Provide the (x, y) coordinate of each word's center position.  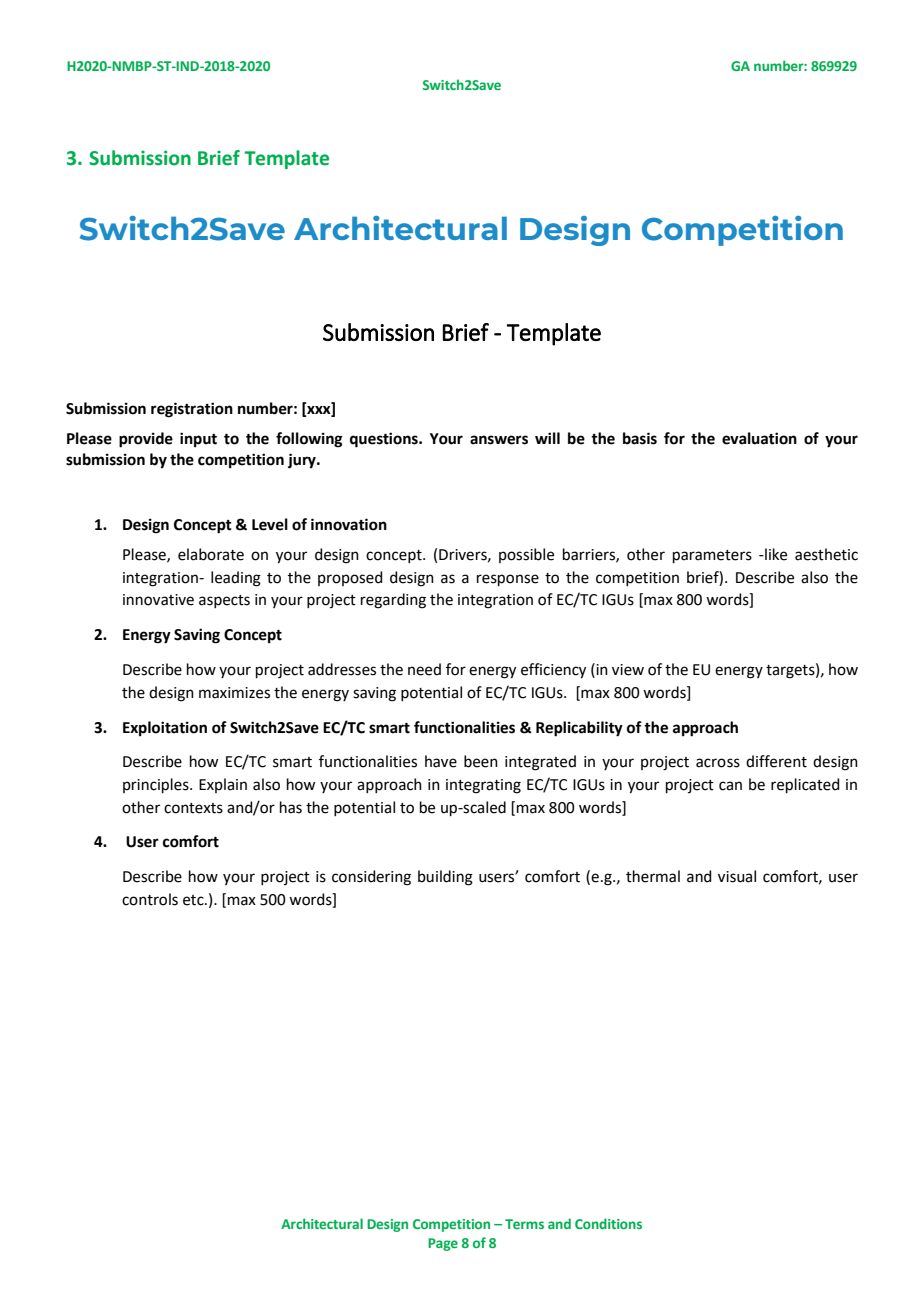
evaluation (759, 438)
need (424, 669)
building (445, 878)
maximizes (234, 693)
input (198, 440)
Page (443, 1244)
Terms (524, 1224)
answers (499, 440)
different (776, 761)
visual (737, 876)
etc (194, 900)
